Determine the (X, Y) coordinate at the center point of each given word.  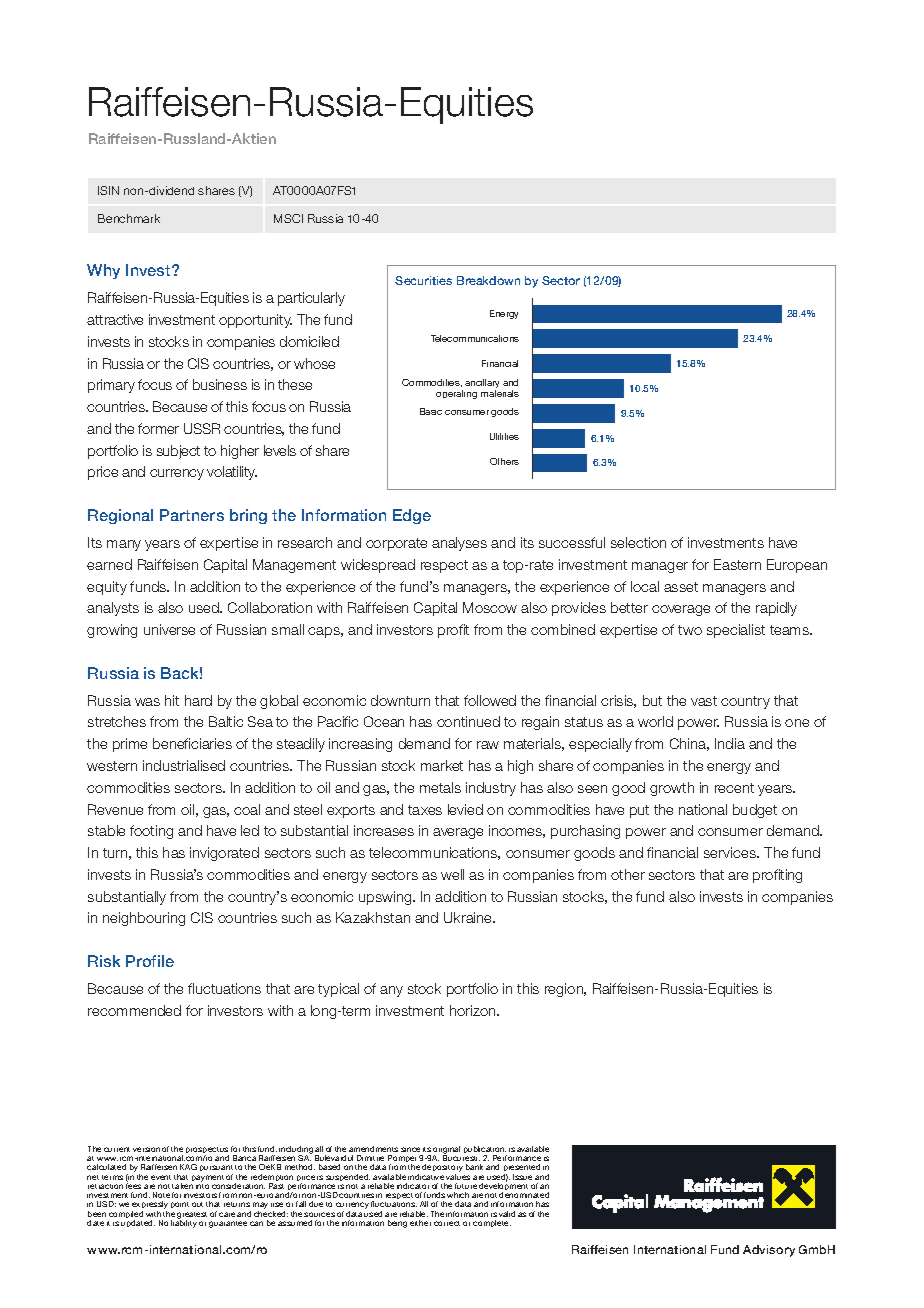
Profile (150, 961)
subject (178, 452)
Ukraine (469, 917)
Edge (412, 516)
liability (184, 1223)
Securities (423, 280)
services (731, 852)
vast (704, 701)
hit (172, 700)
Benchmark (129, 218)
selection (638, 542)
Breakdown (488, 280)
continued (468, 721)
